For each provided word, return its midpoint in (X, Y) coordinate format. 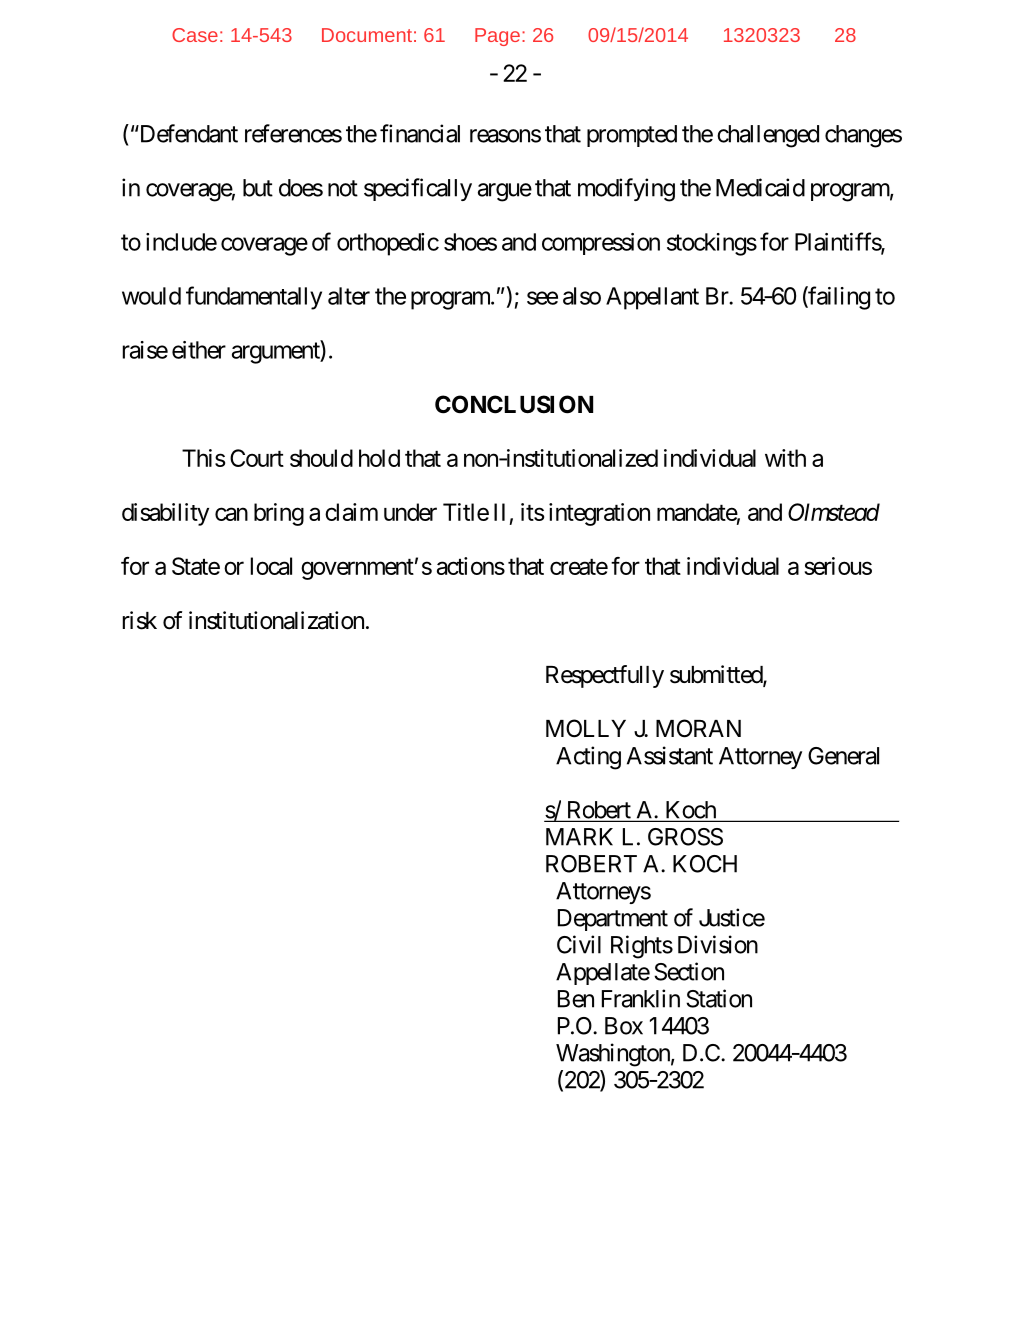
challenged (768, 136)
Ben (576, 999)
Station (719, 998)
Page (497, 37)
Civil (579, 944)
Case (195, 35)
